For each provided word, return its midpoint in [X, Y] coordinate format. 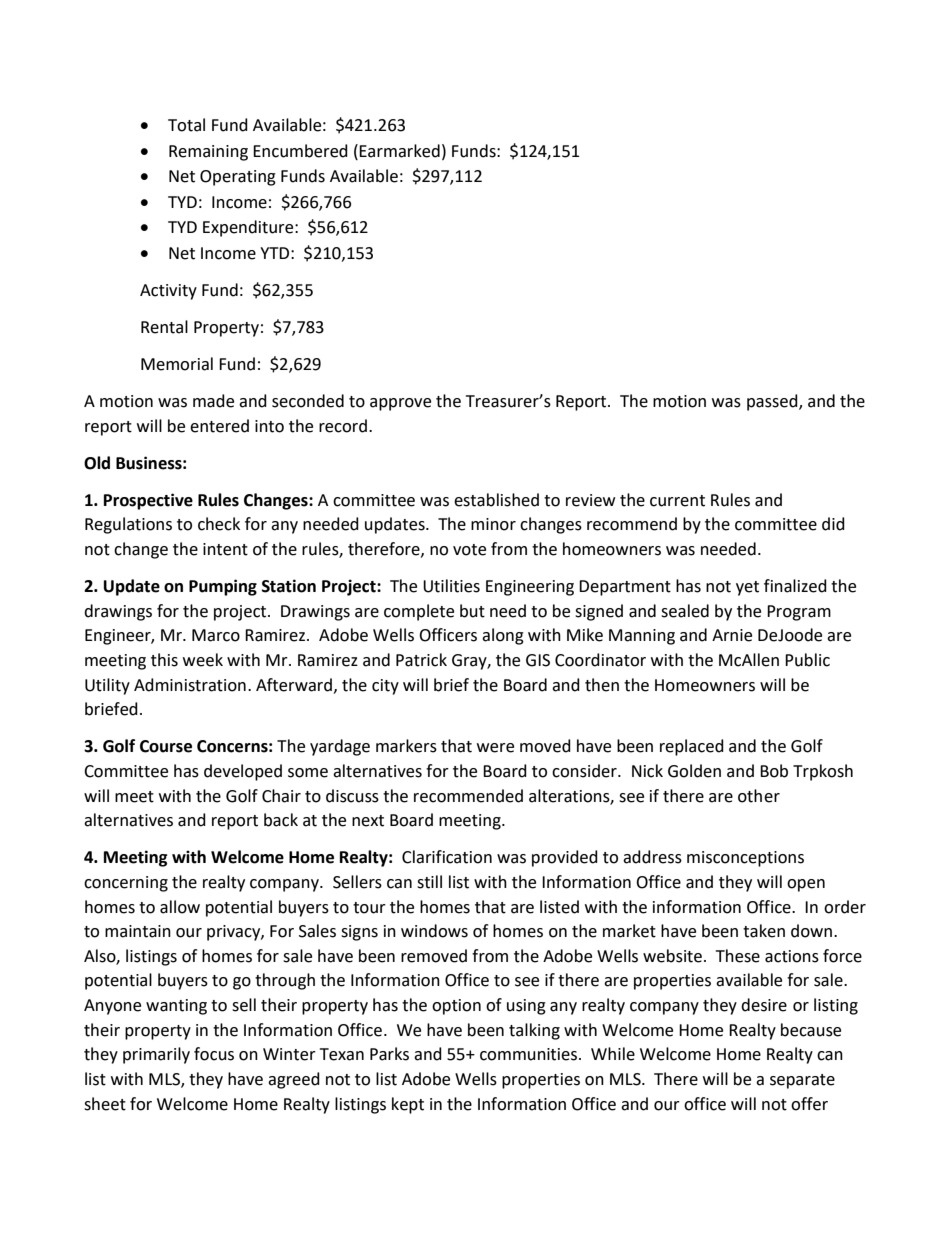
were [495, 748]
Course [166, 746]
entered [219, 426]
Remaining [208, 153]
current [677, 501]
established [496, 500]
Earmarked [399, 151]
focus [214, 1054]
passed [773, 402]
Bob [774, 771]
